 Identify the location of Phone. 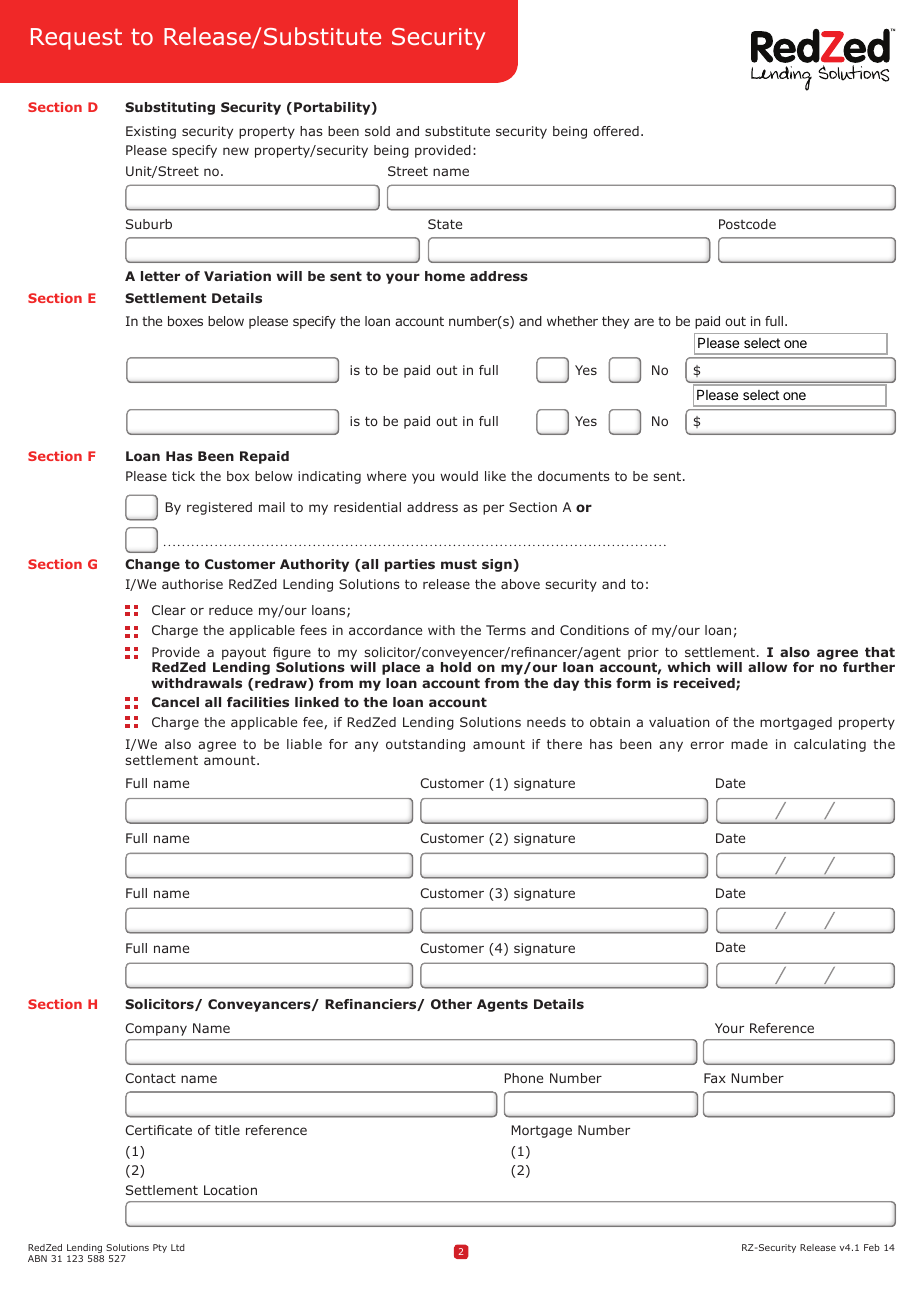
(523, 1078).
